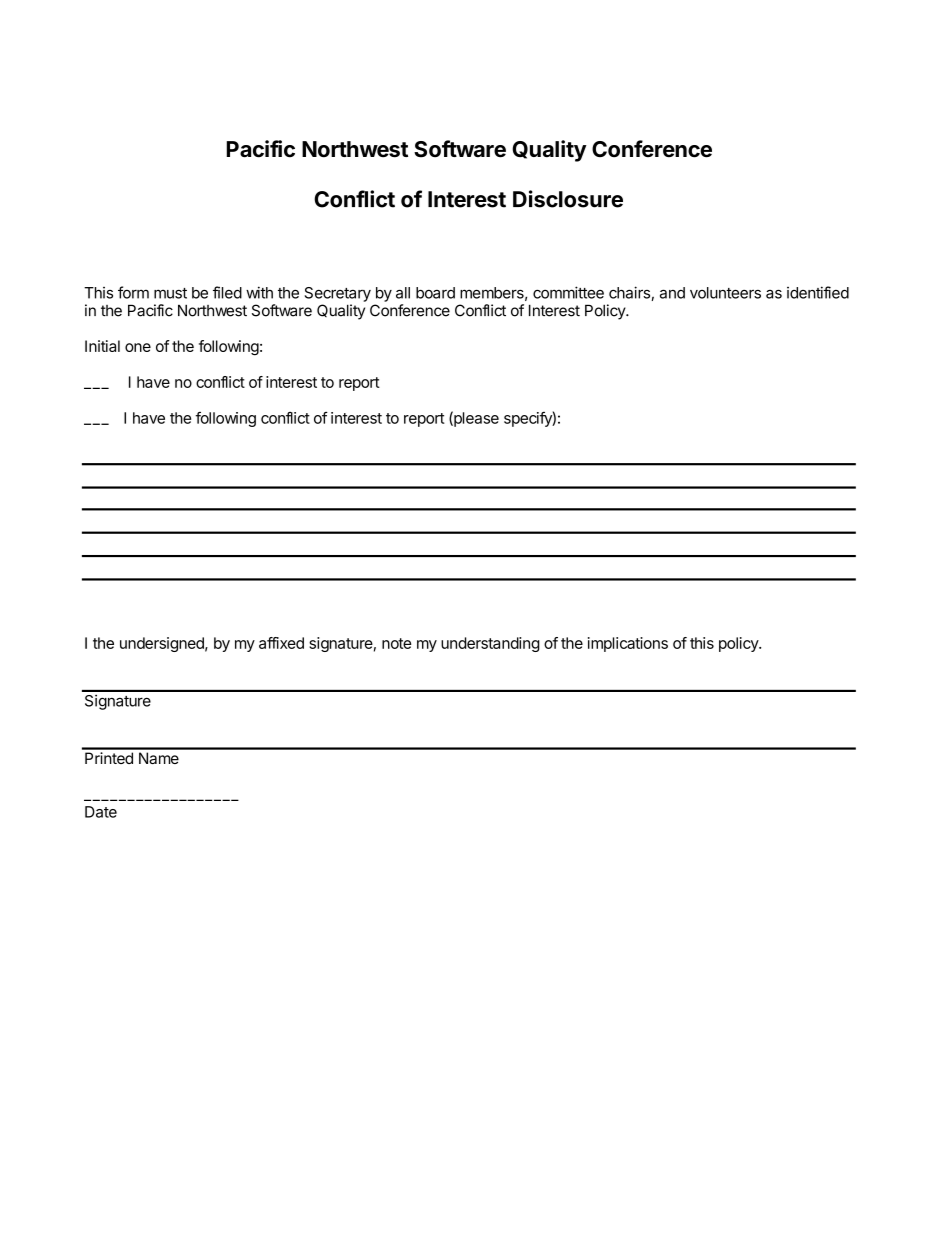 The width and height of the page is (952, 1233). Describe the element at coordinates (725, 293) in the page. I see `volunteers` at that location.
